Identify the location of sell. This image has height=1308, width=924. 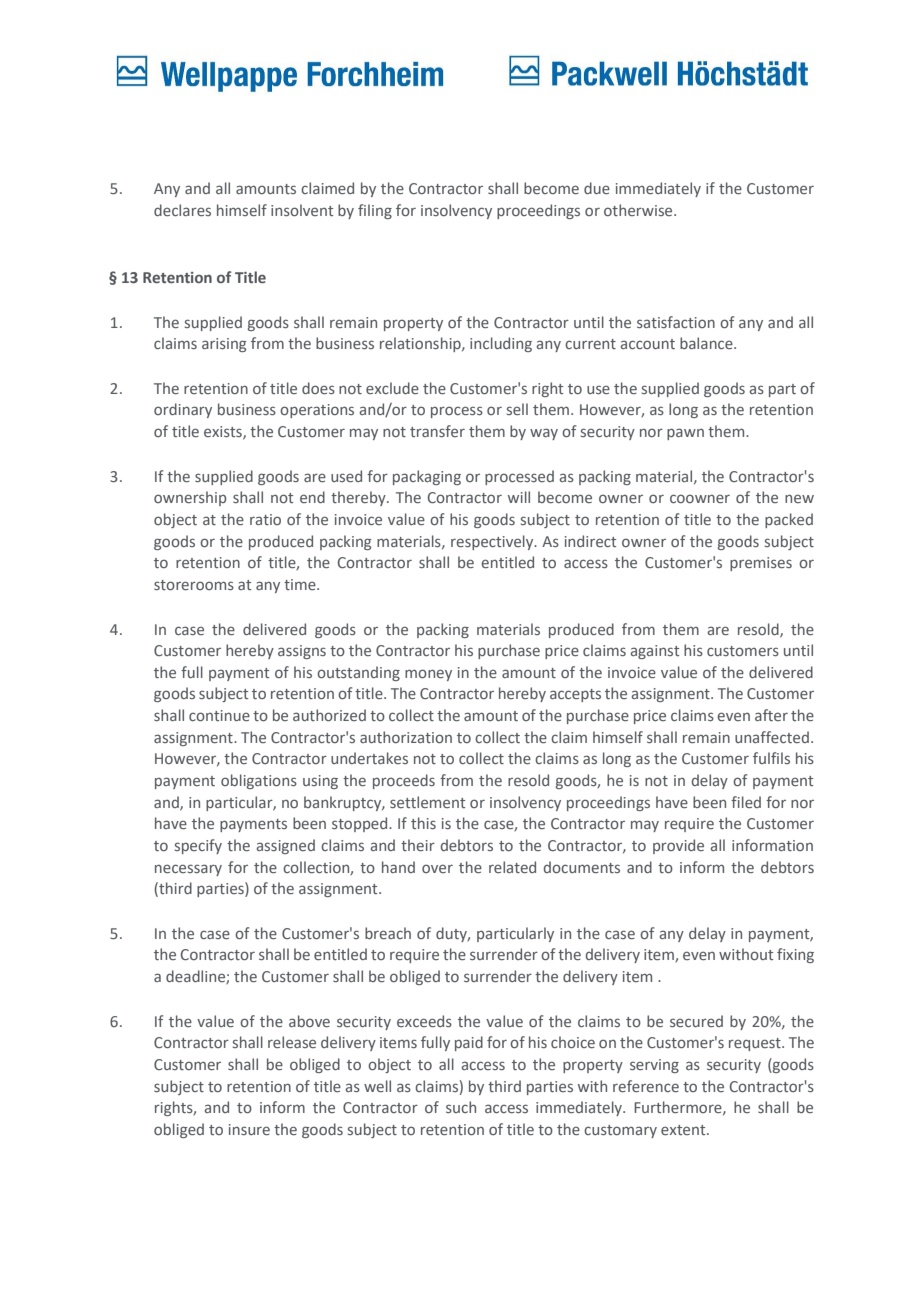
(517, 409).
